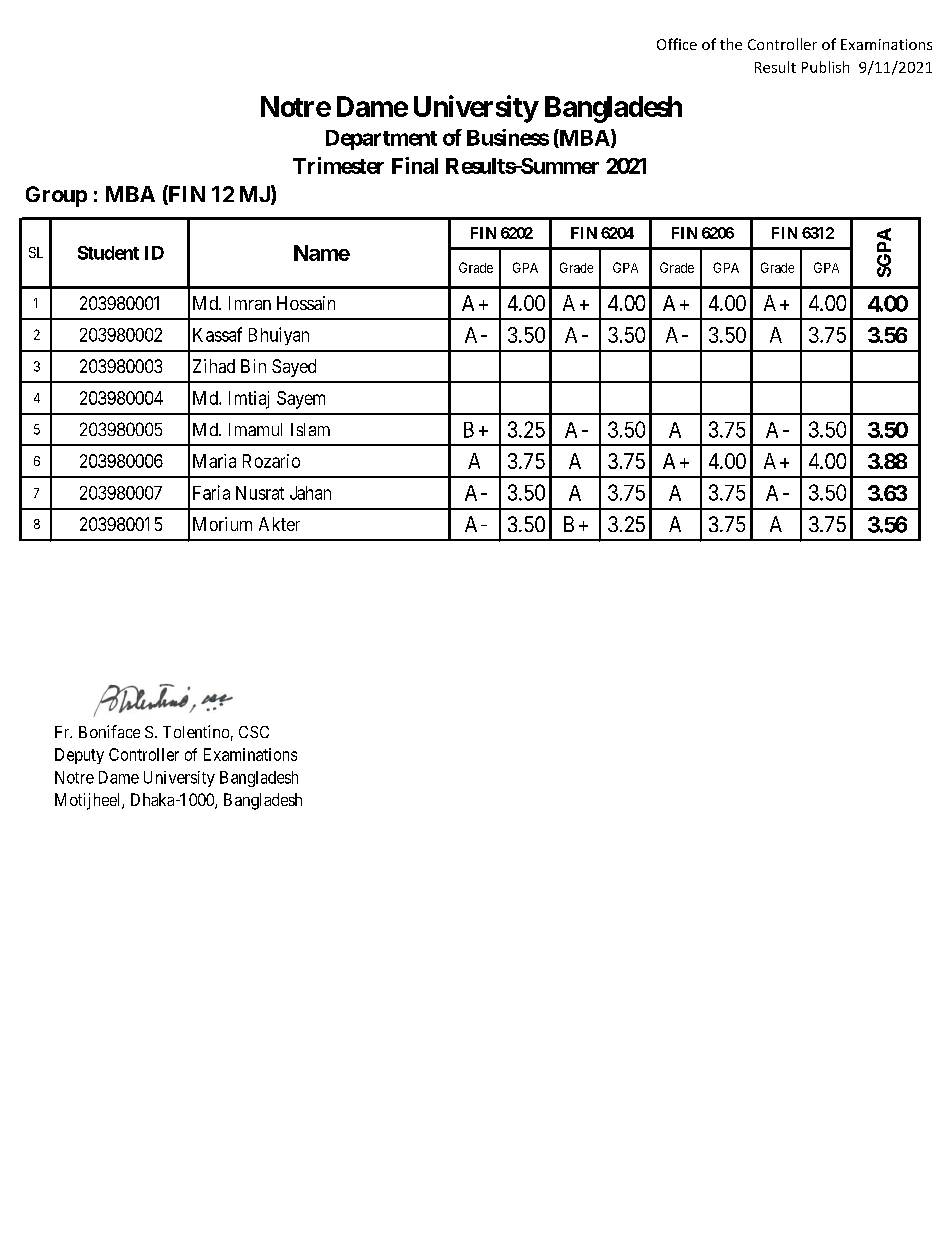 This screenshot has width=952, height=1233. I want to click on Department, so click(381, 140).
